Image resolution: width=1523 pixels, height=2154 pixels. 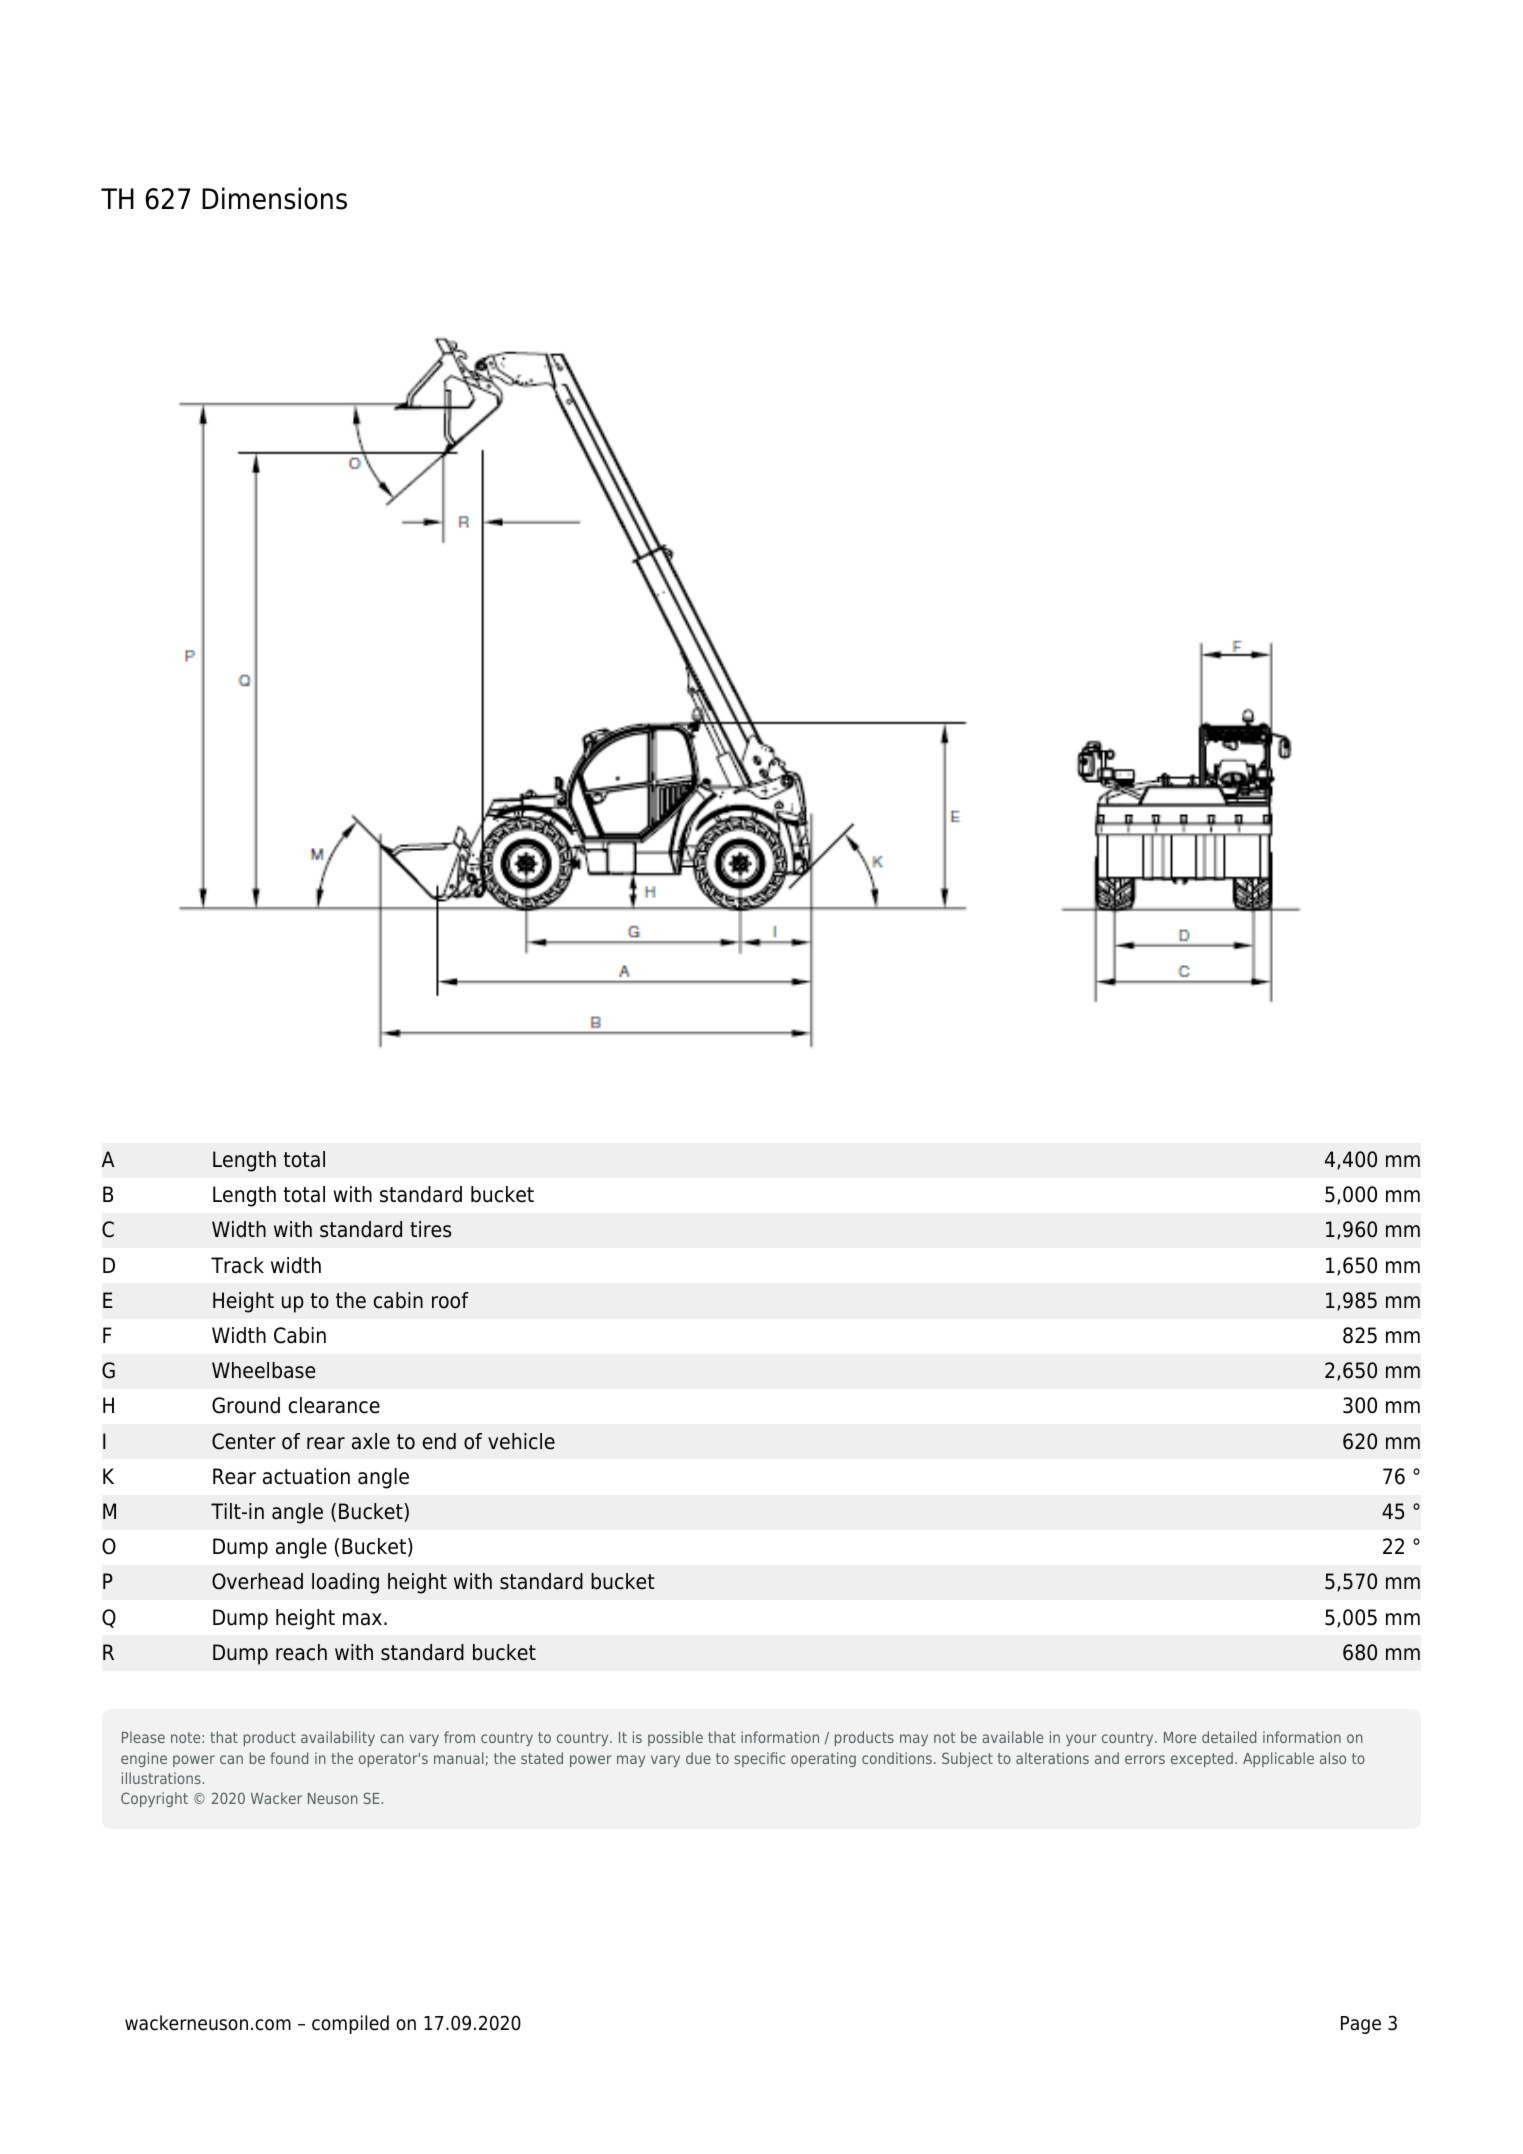 What do you see at coordinates (237, 1265) in the screenshot?
I see `Track` at bounding box center [237, 1265].
